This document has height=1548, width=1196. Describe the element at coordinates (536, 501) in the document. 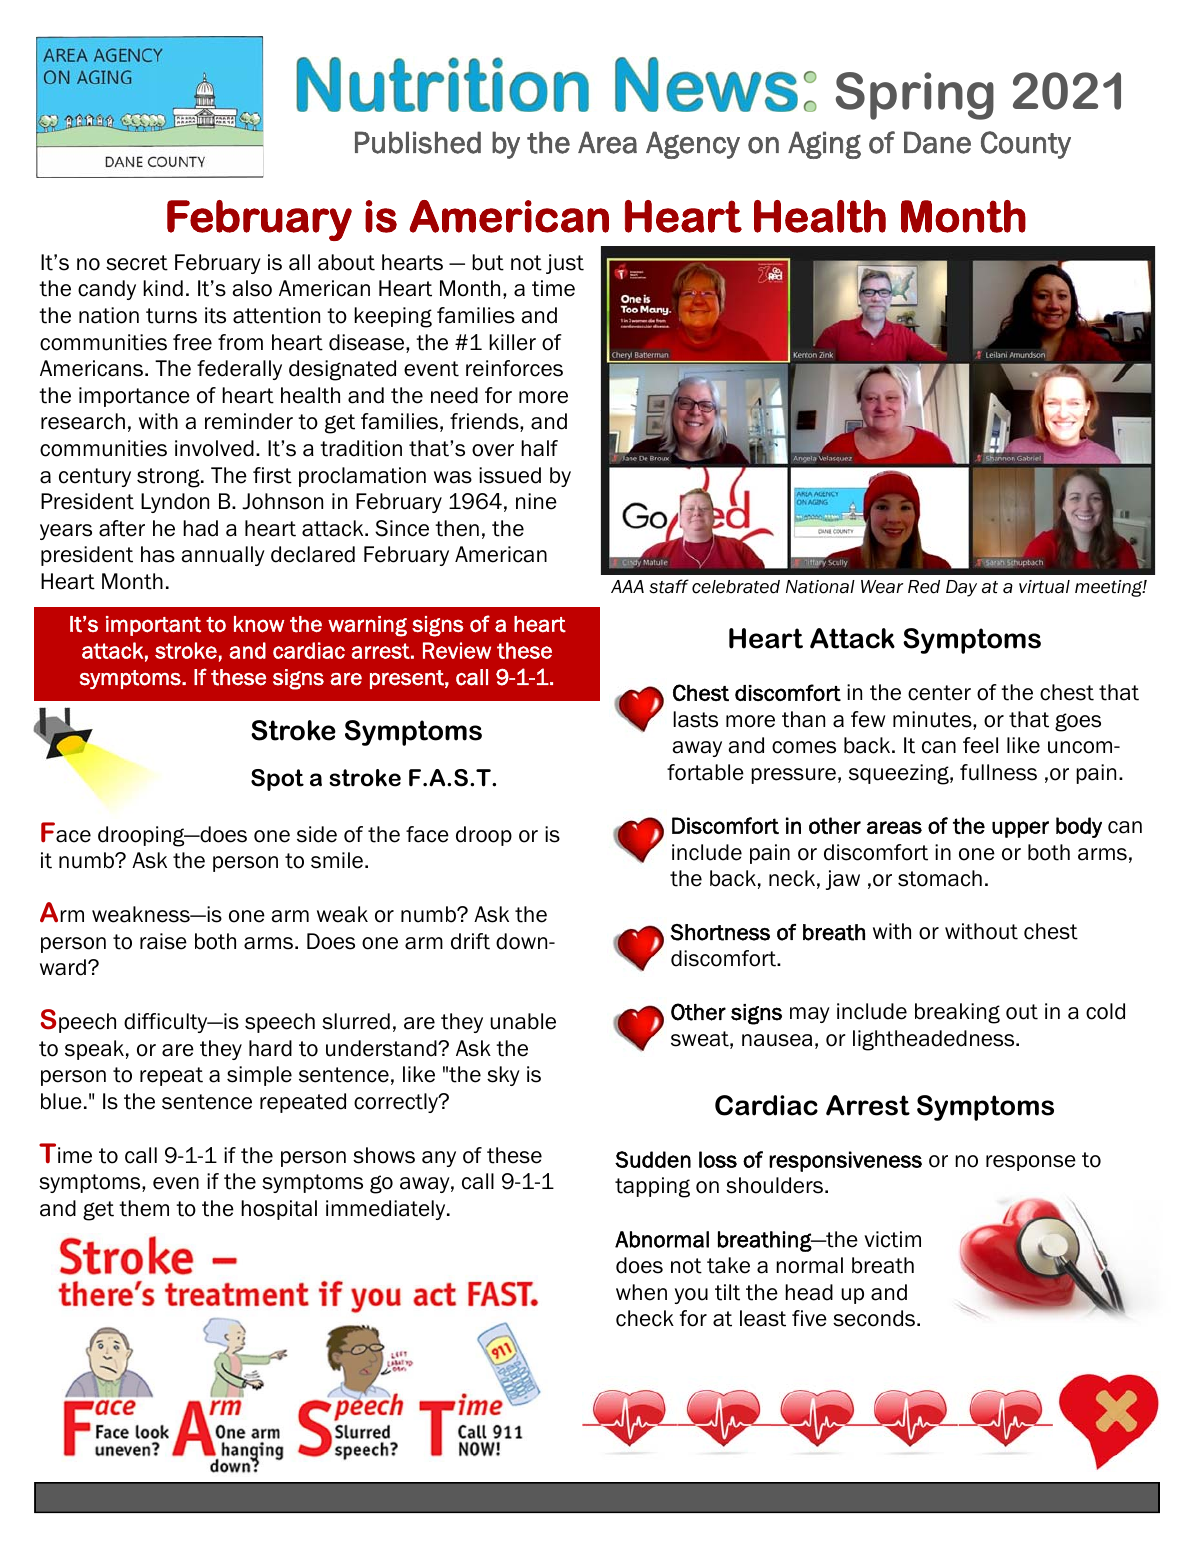

I see `nine` at that location.
